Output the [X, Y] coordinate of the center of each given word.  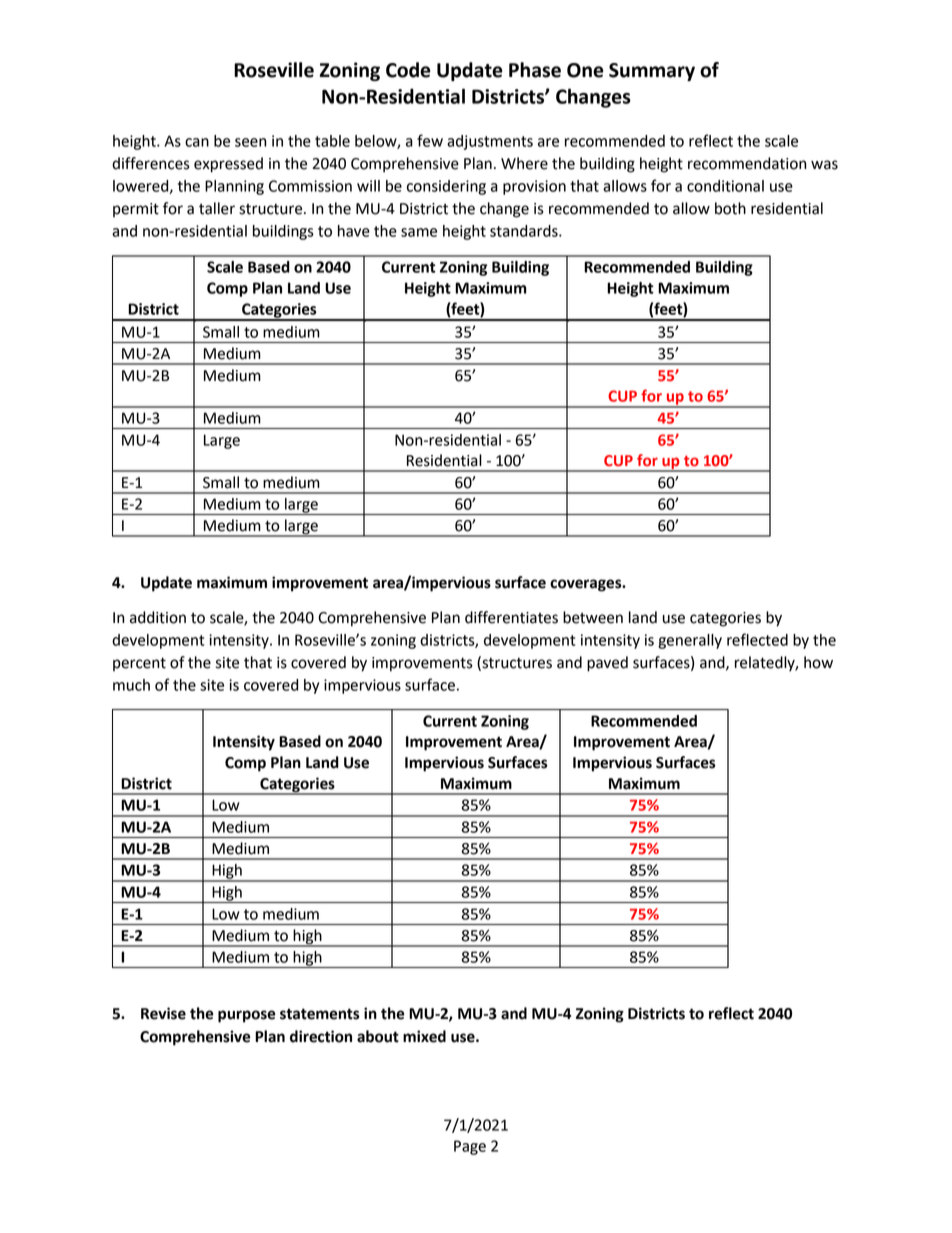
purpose [247, 1016]
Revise [163, 1013]
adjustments [490, 142]
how [818, 662]
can [197, 142]
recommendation [747, 163]
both [730, 208]
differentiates [511, 617]
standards [525, 231]
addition [158, 617]
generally [690, 641]
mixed [424, 1036]
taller [217, 208]
